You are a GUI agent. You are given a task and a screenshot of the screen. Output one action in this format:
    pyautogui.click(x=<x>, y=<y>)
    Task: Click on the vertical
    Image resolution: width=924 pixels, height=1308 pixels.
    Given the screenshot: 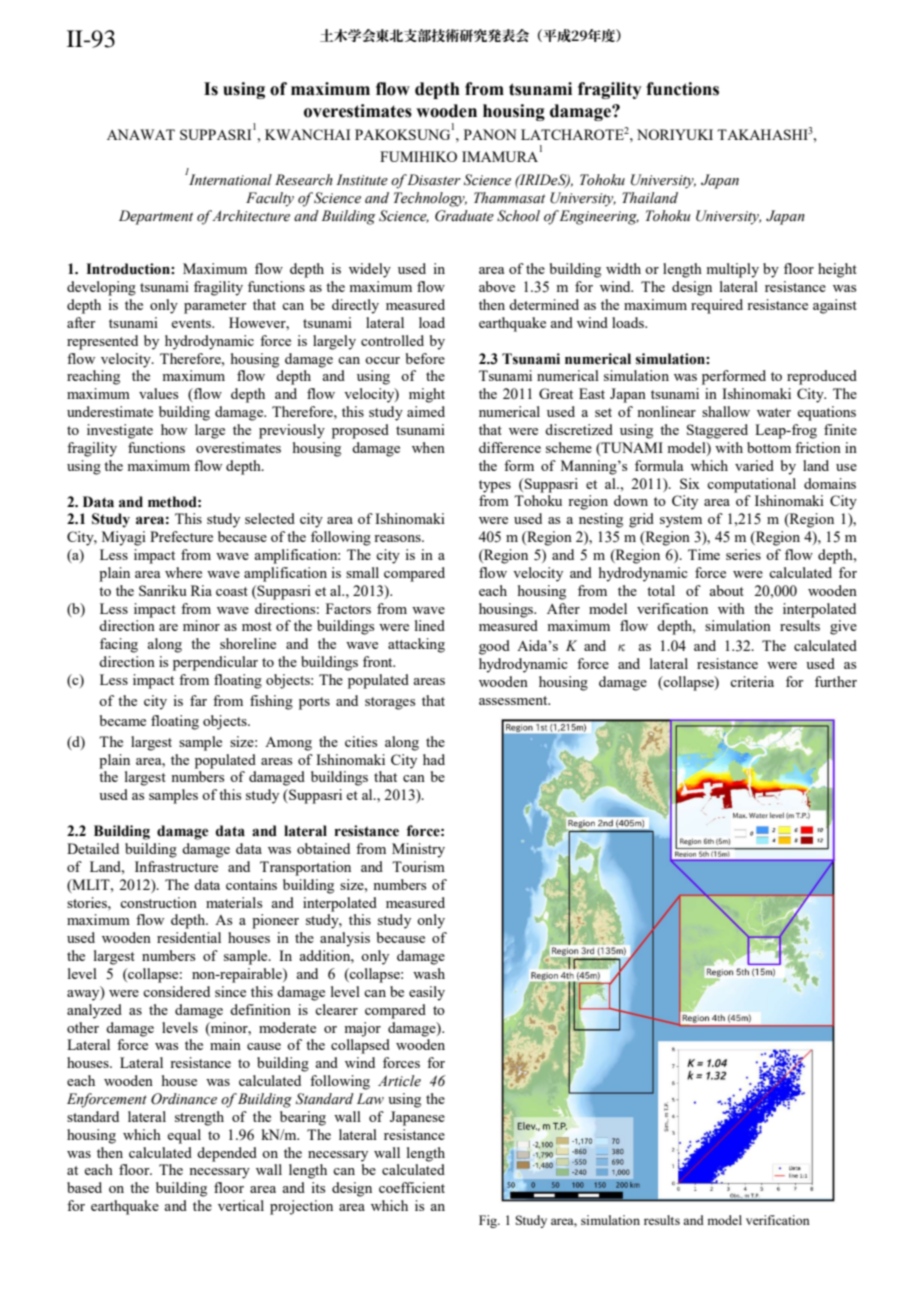 What is the action you would take?
    pyautogui.click(x=241, y=1205)
